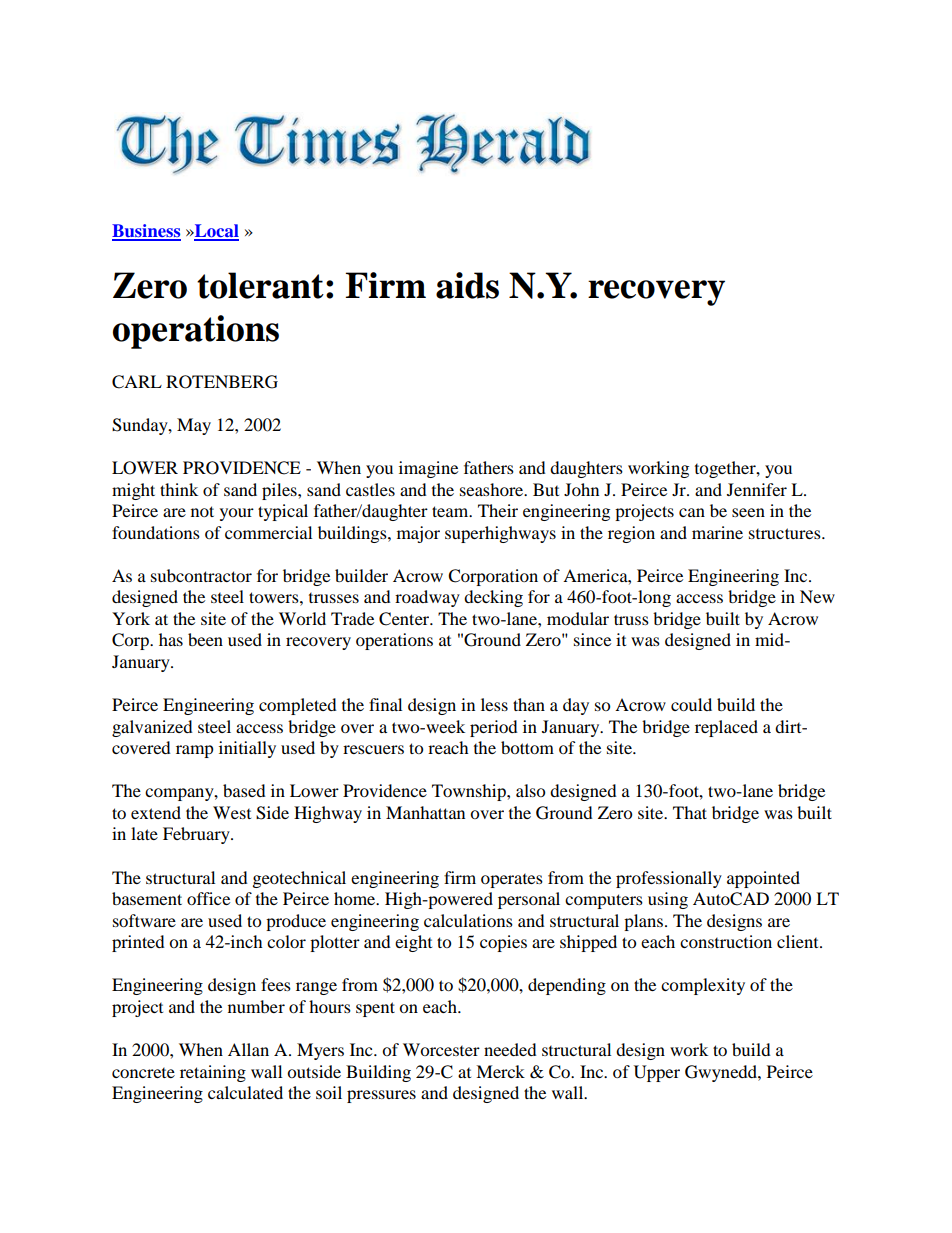 This screenshot has width=952, height=1233. I want to click on not, so click(202, 511).
